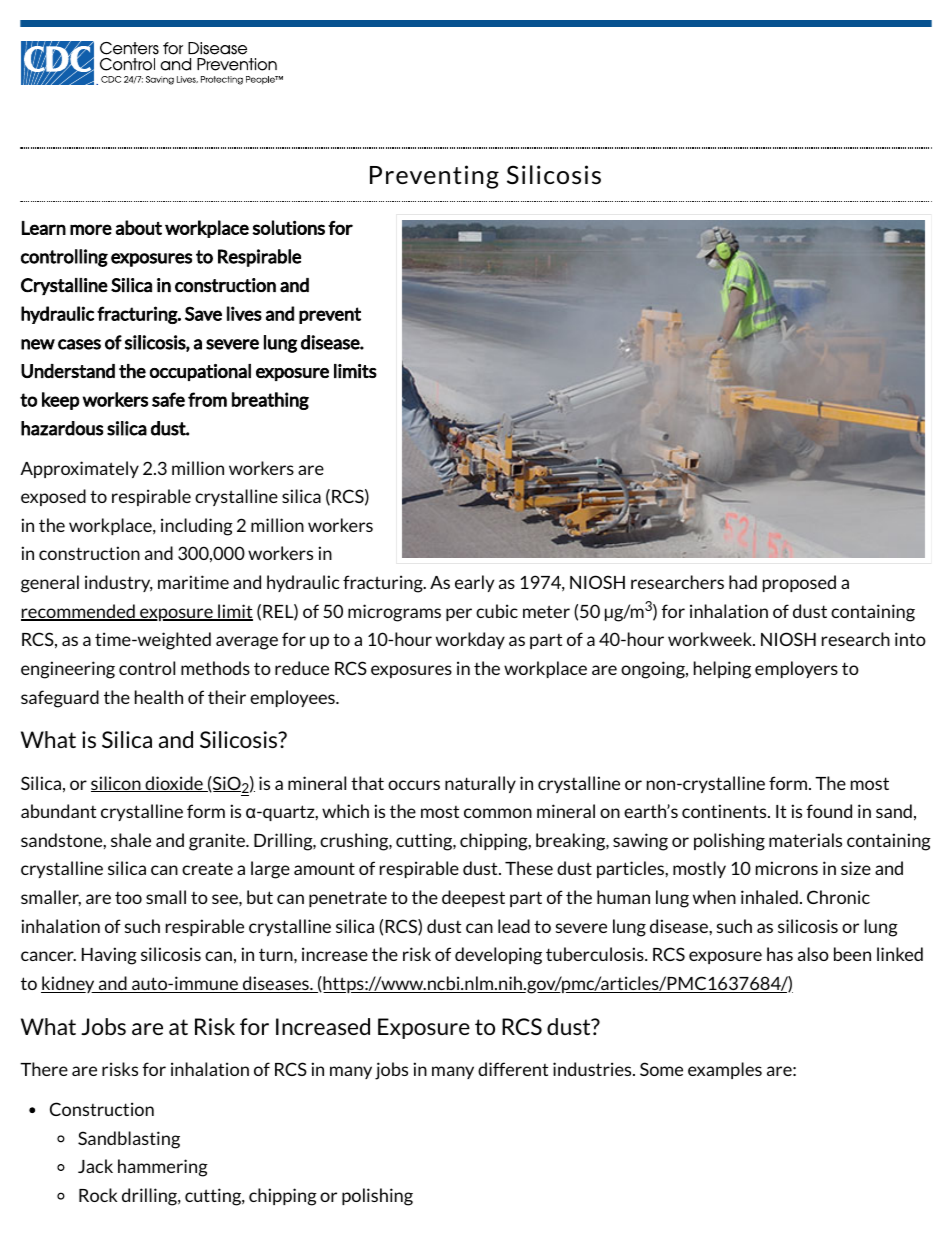 The image size is (952, 1233). I want to click on solutions, so click(288, 227).
